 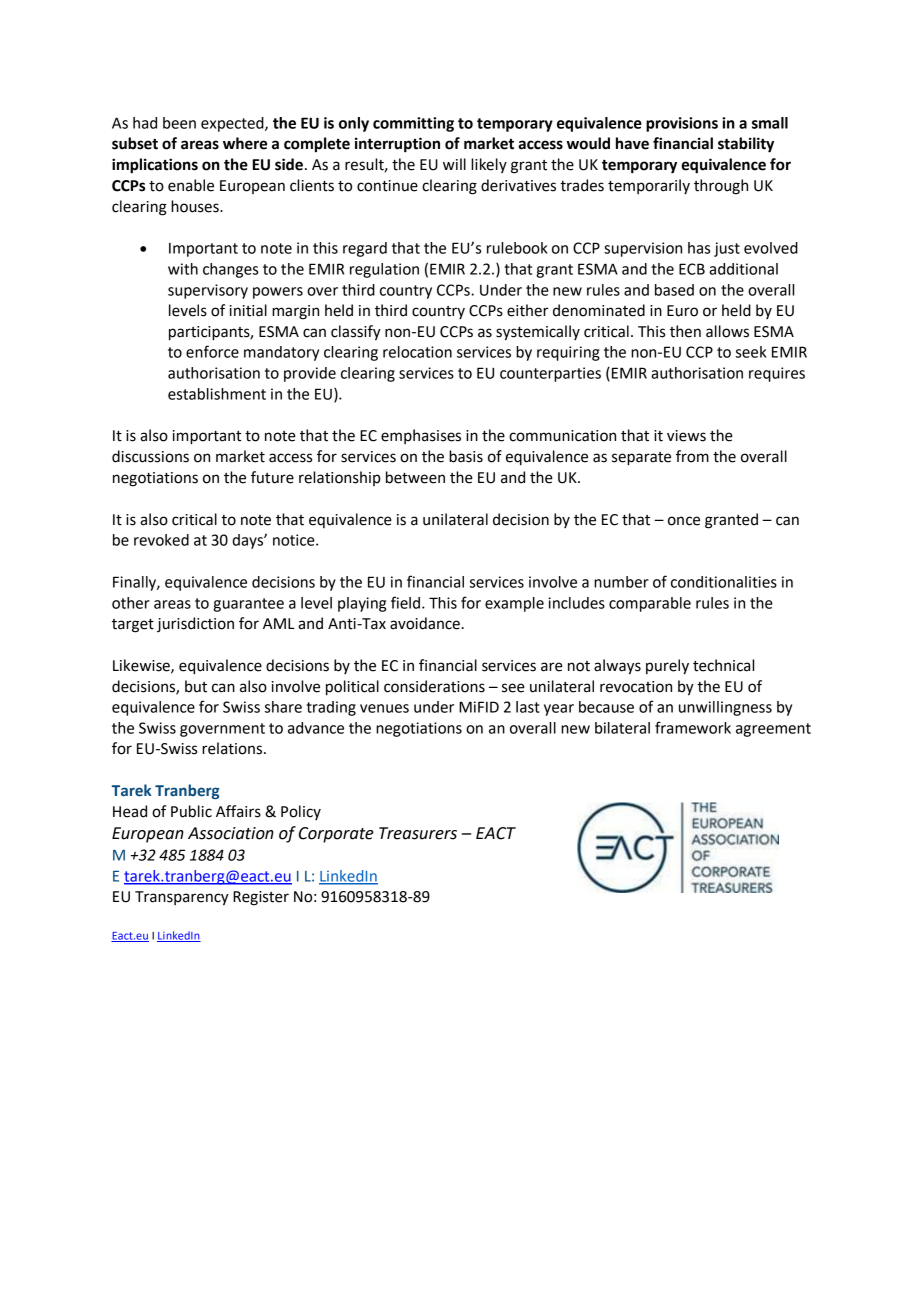 I want to click on provisions, so click(x=682, y=124).
